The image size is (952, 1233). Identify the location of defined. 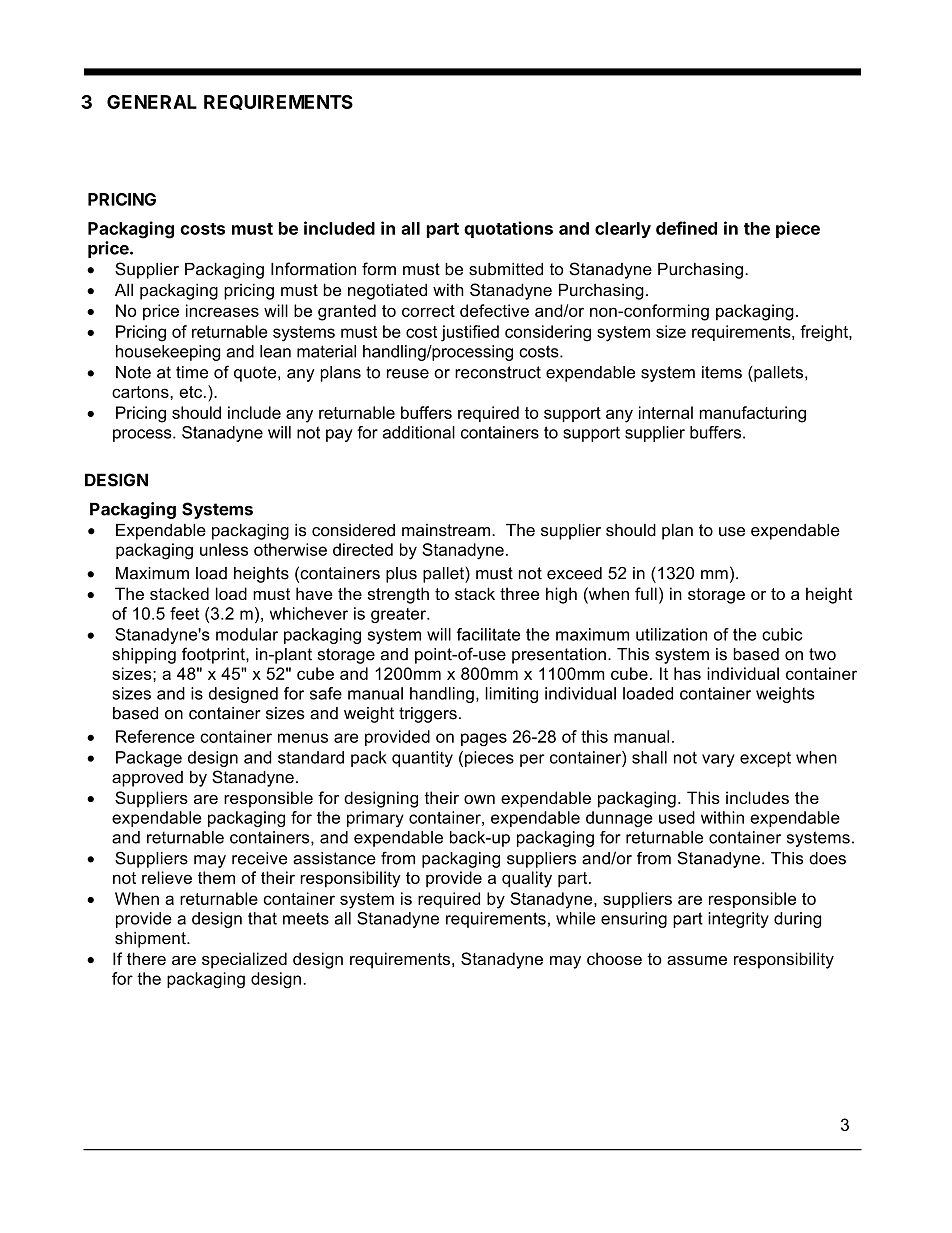
(686, 228).
